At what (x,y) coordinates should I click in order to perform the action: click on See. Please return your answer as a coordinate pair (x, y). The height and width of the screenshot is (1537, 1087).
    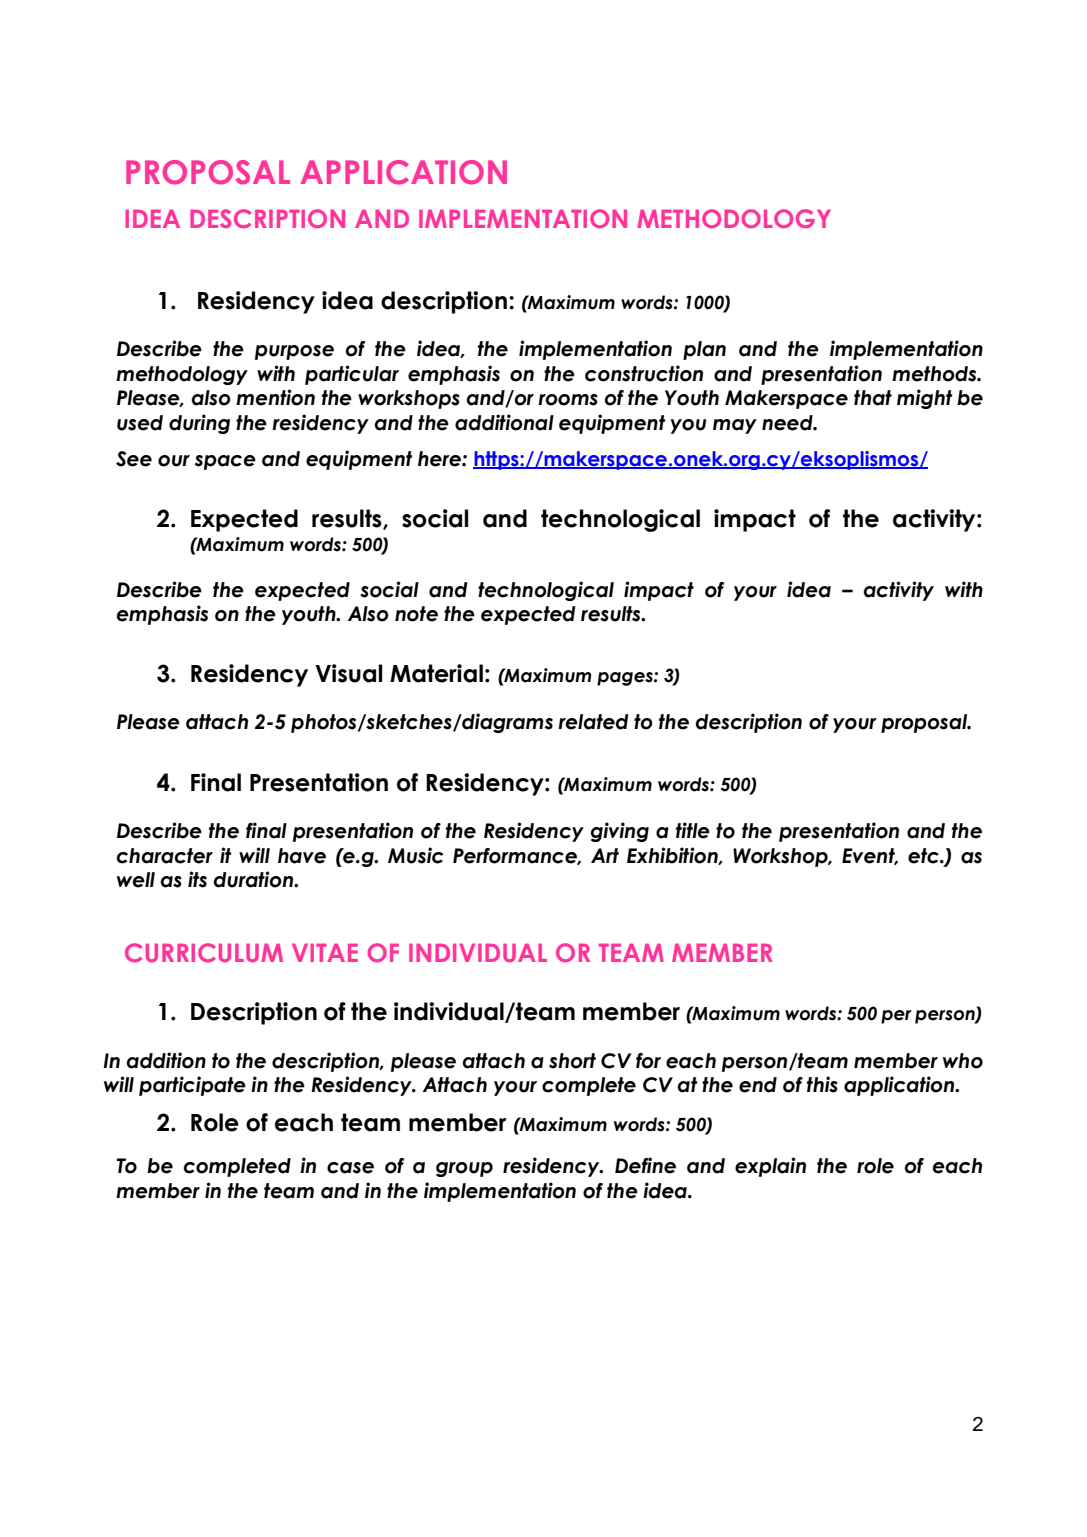
    Looking at the image, I should click on (134, 459).
